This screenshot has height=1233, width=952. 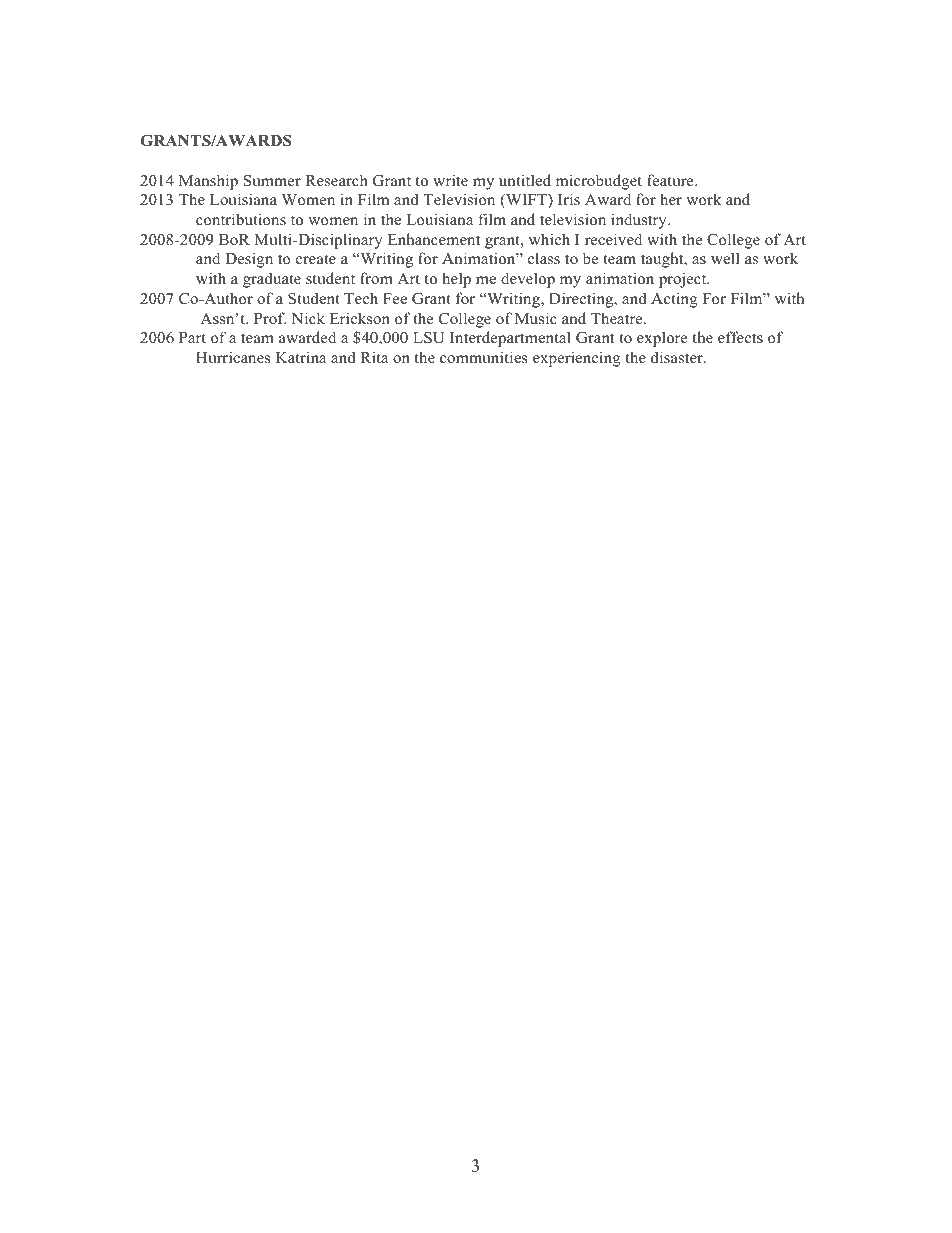 What do you see at coordinates (684, 280) in the screenshot?
I see `project` at bounding box center [684, 280].
